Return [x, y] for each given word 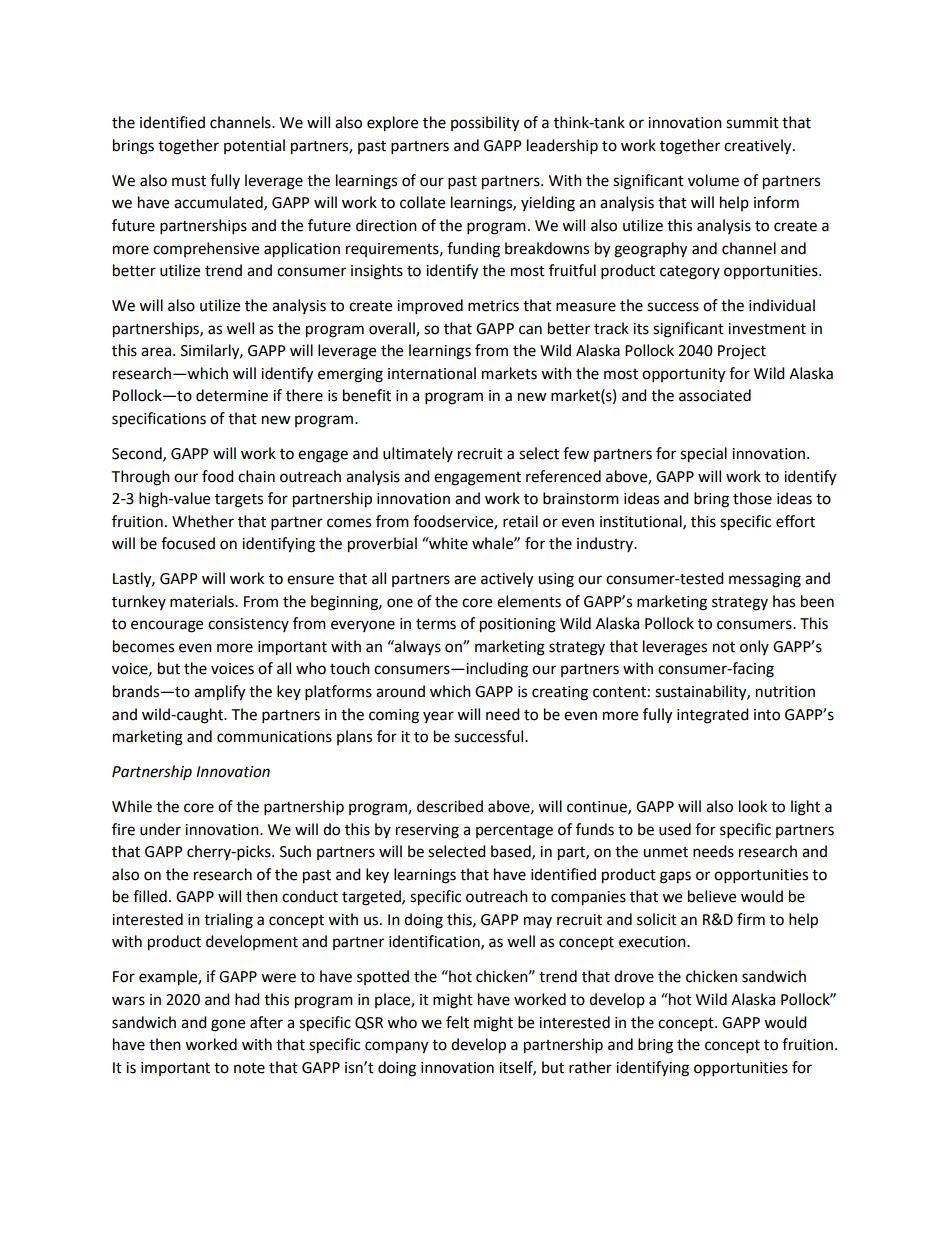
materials [203, 601]
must [189, 181]
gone [228, 1025]
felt [457, 1022]
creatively [759, 147]
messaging [765, 580]
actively [507, 580]
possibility [485, 124]
